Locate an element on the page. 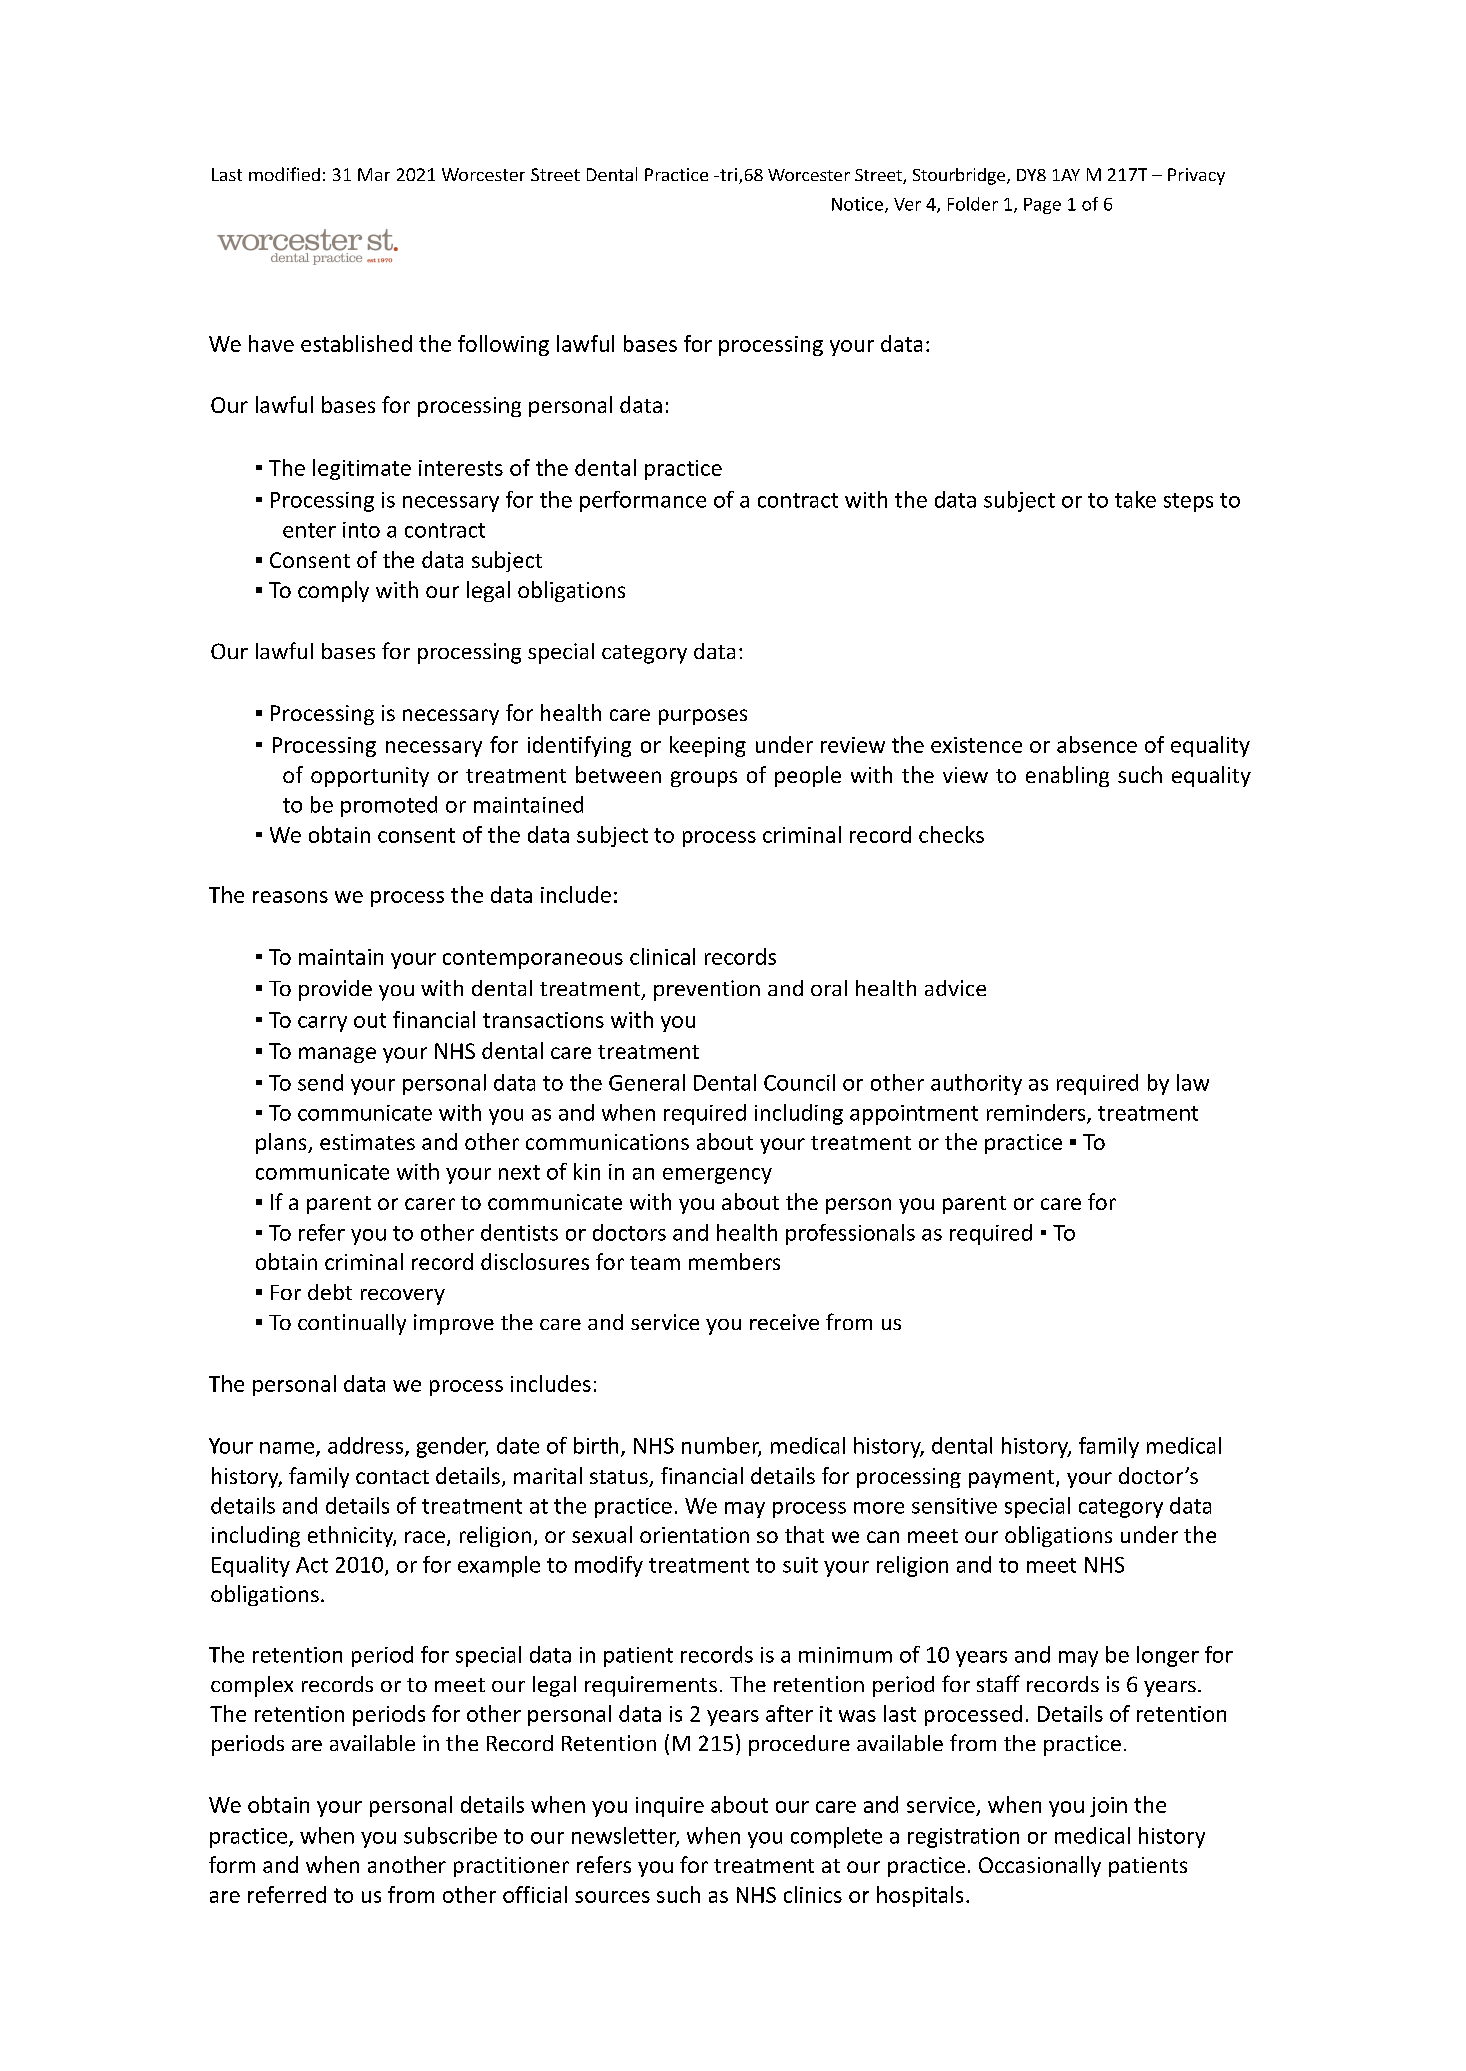 The image size is (1466, 2071). enabling is located at coordinates (1067, 776).
